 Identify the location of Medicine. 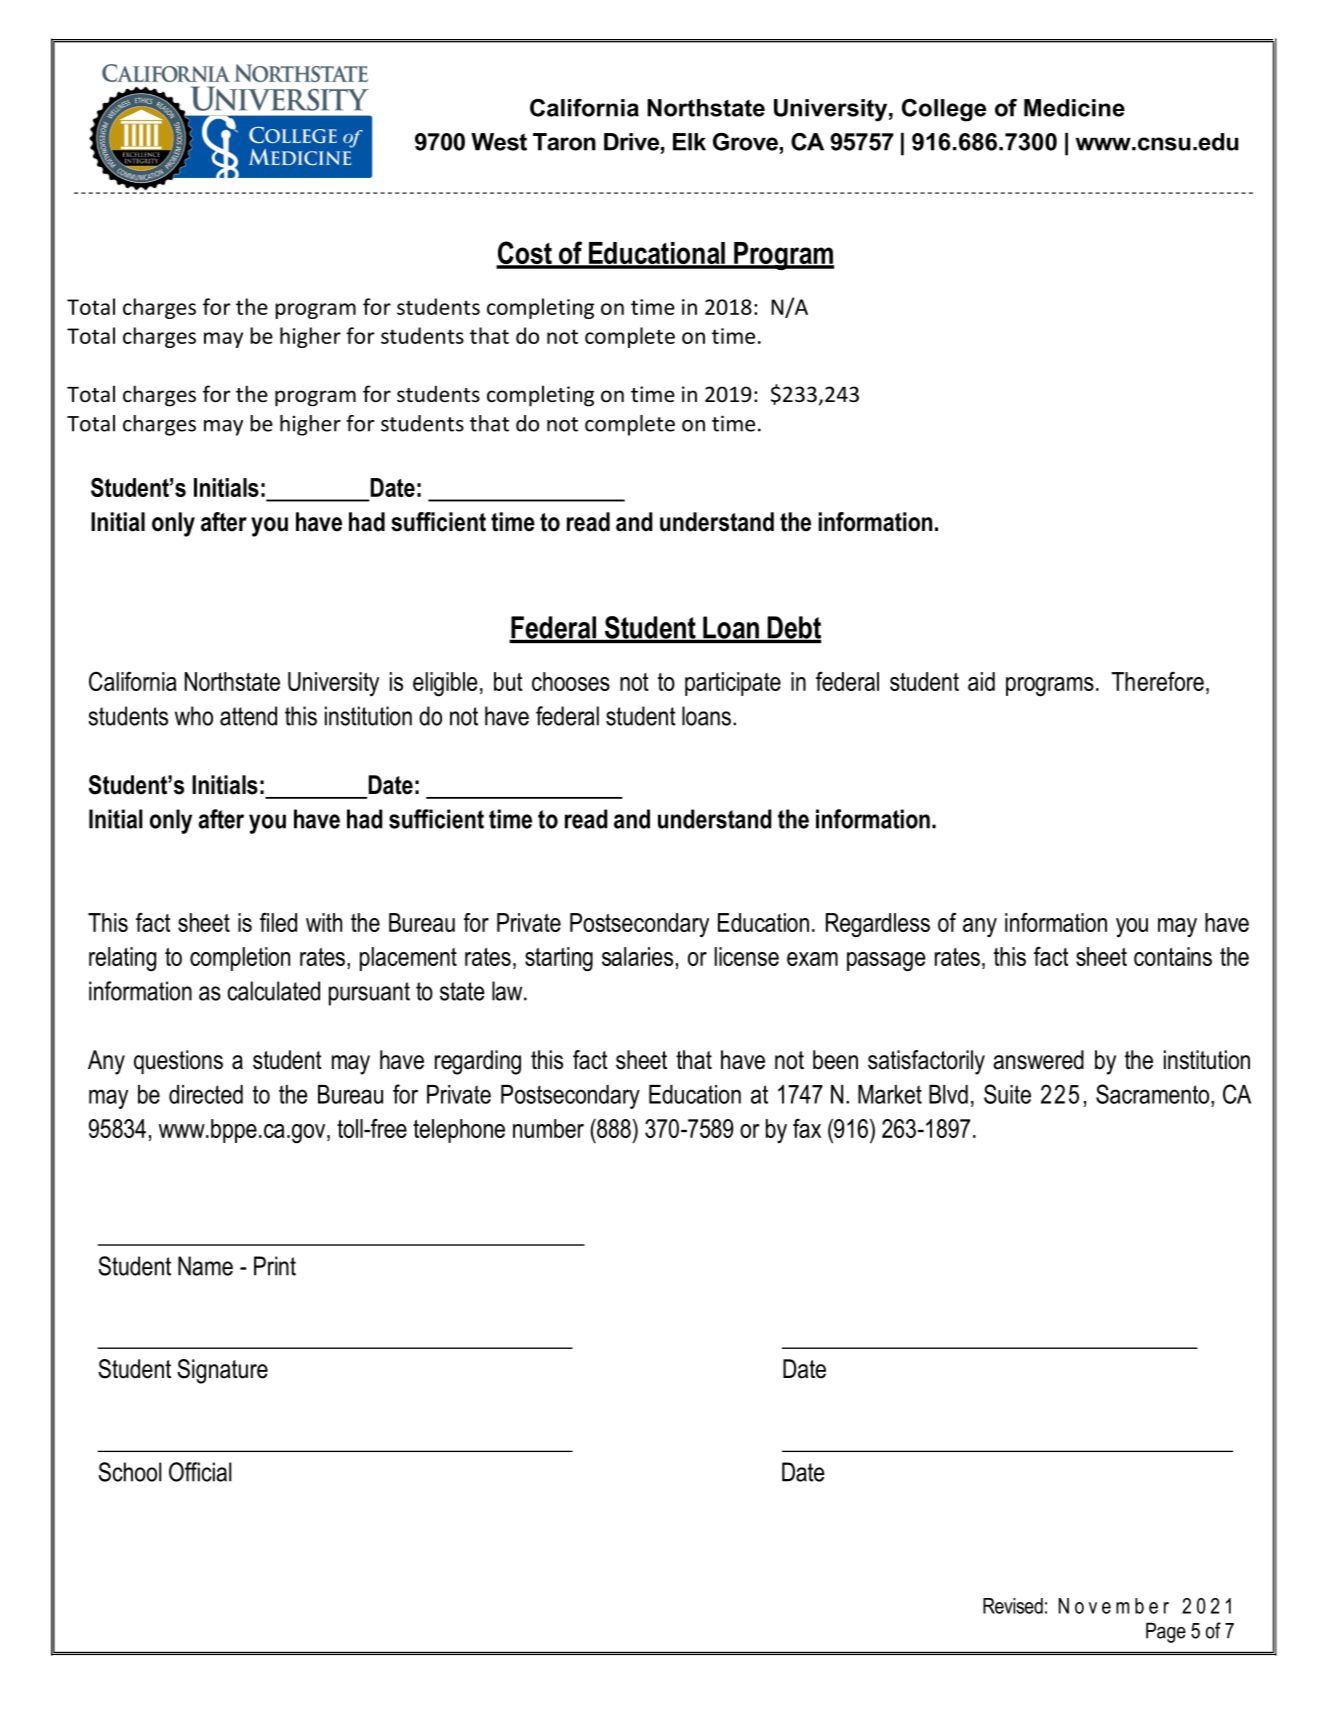
(1074, 108).
